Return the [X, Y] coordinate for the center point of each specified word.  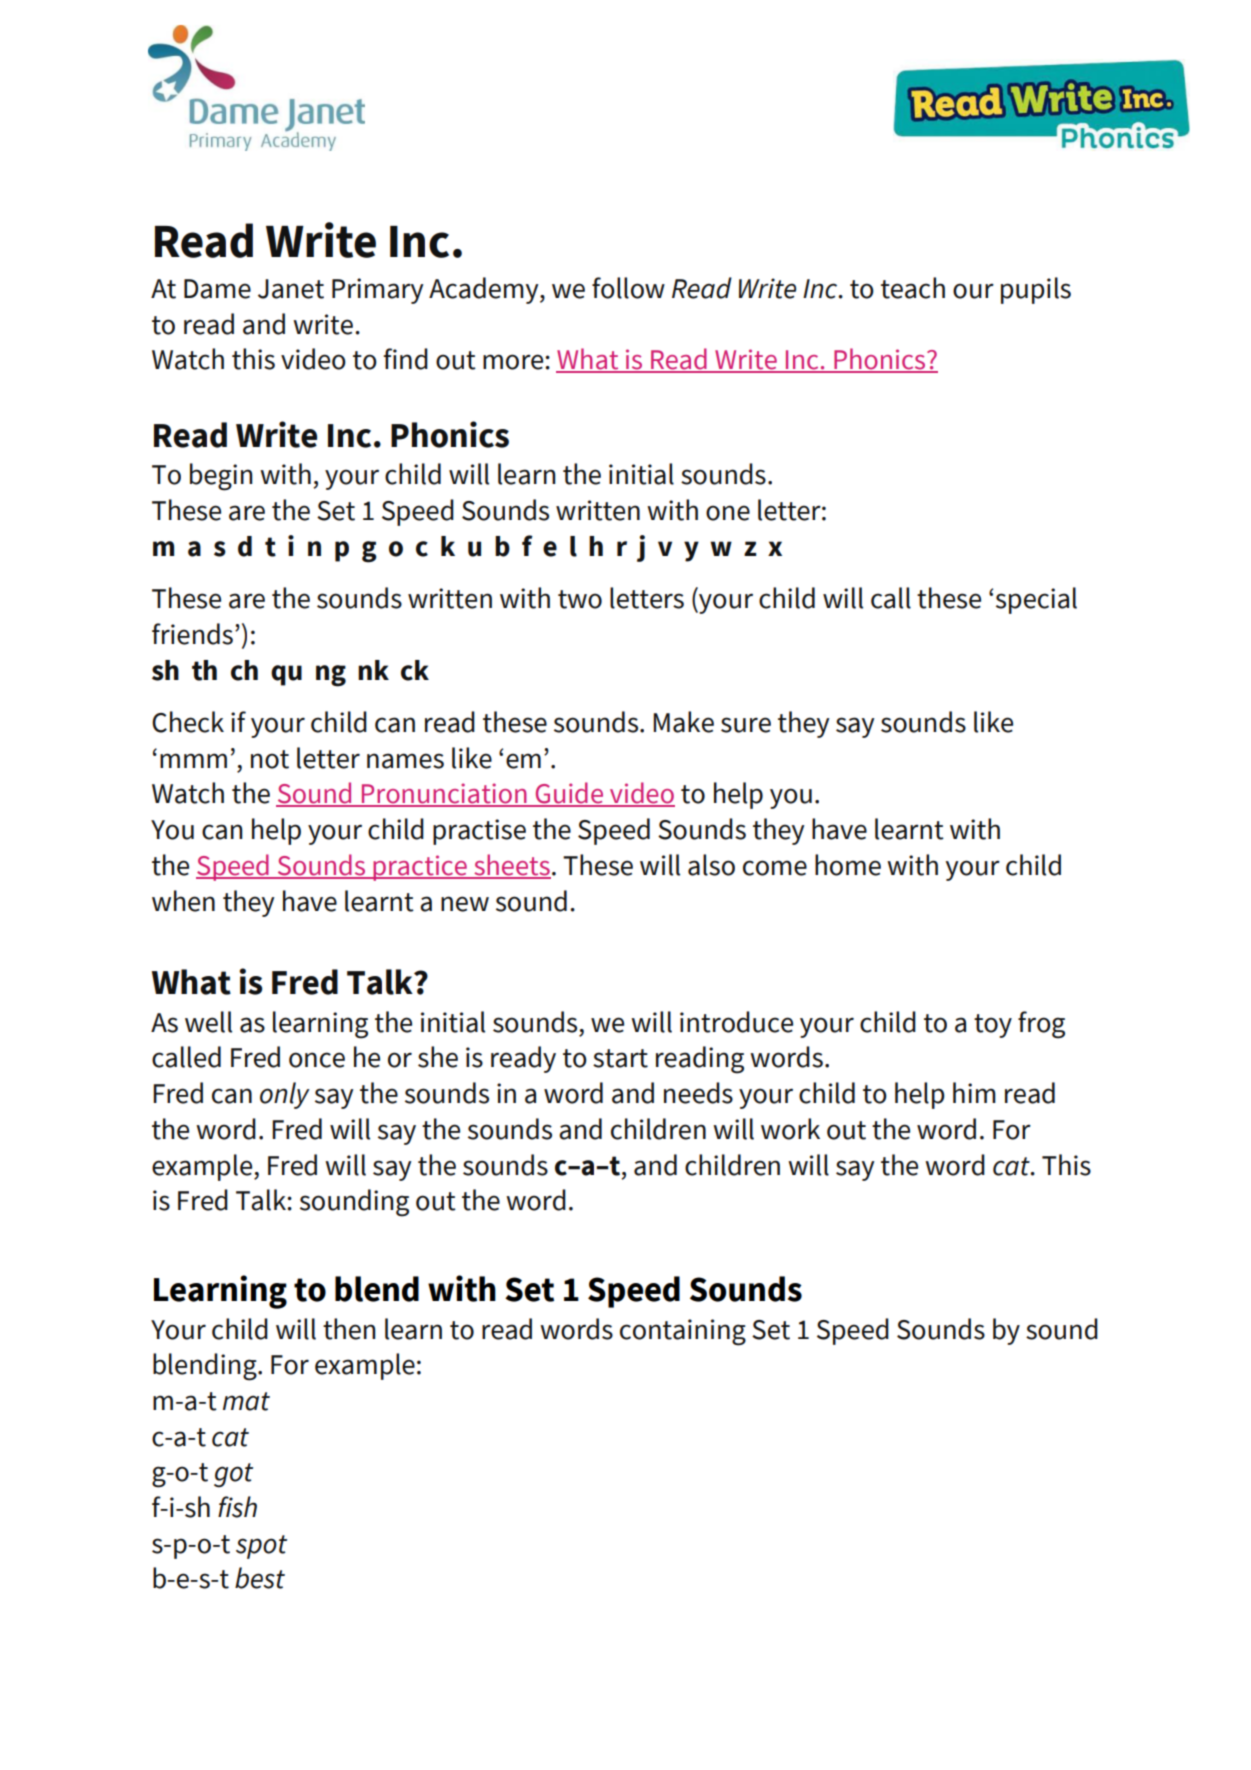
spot [261, 1547]
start [620, 1058]
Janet [291, 289]
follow [628, 288]
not [270, 759]
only [285, 1095]
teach [913, 288]
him [974, 1092]
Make [683, 722]
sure [746, 725]
